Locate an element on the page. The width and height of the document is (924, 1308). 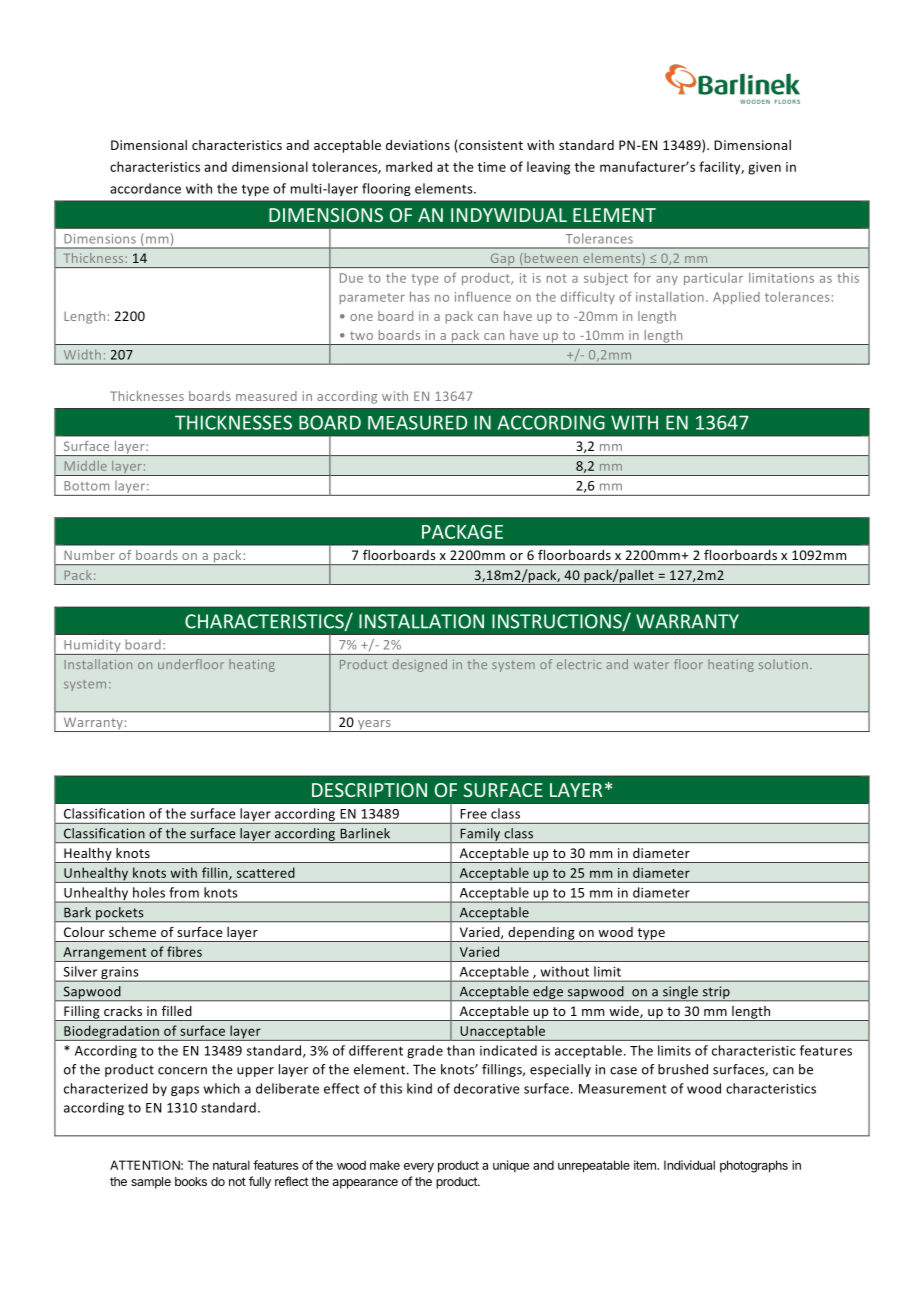
Humidity is located at coordinates (92, 647).
